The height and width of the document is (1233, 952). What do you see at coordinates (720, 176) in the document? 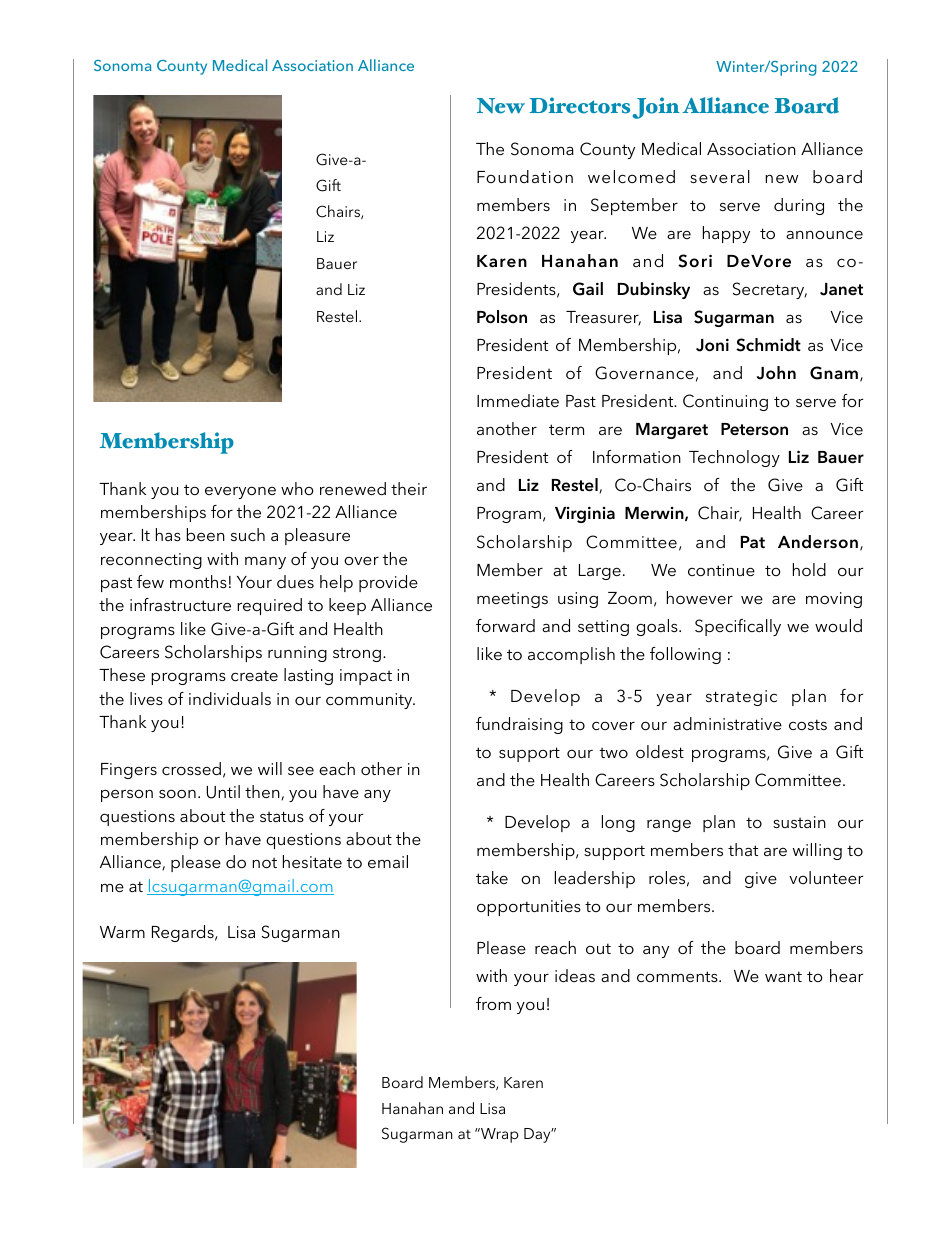
I see `several` at bounding box center [720, 176].
